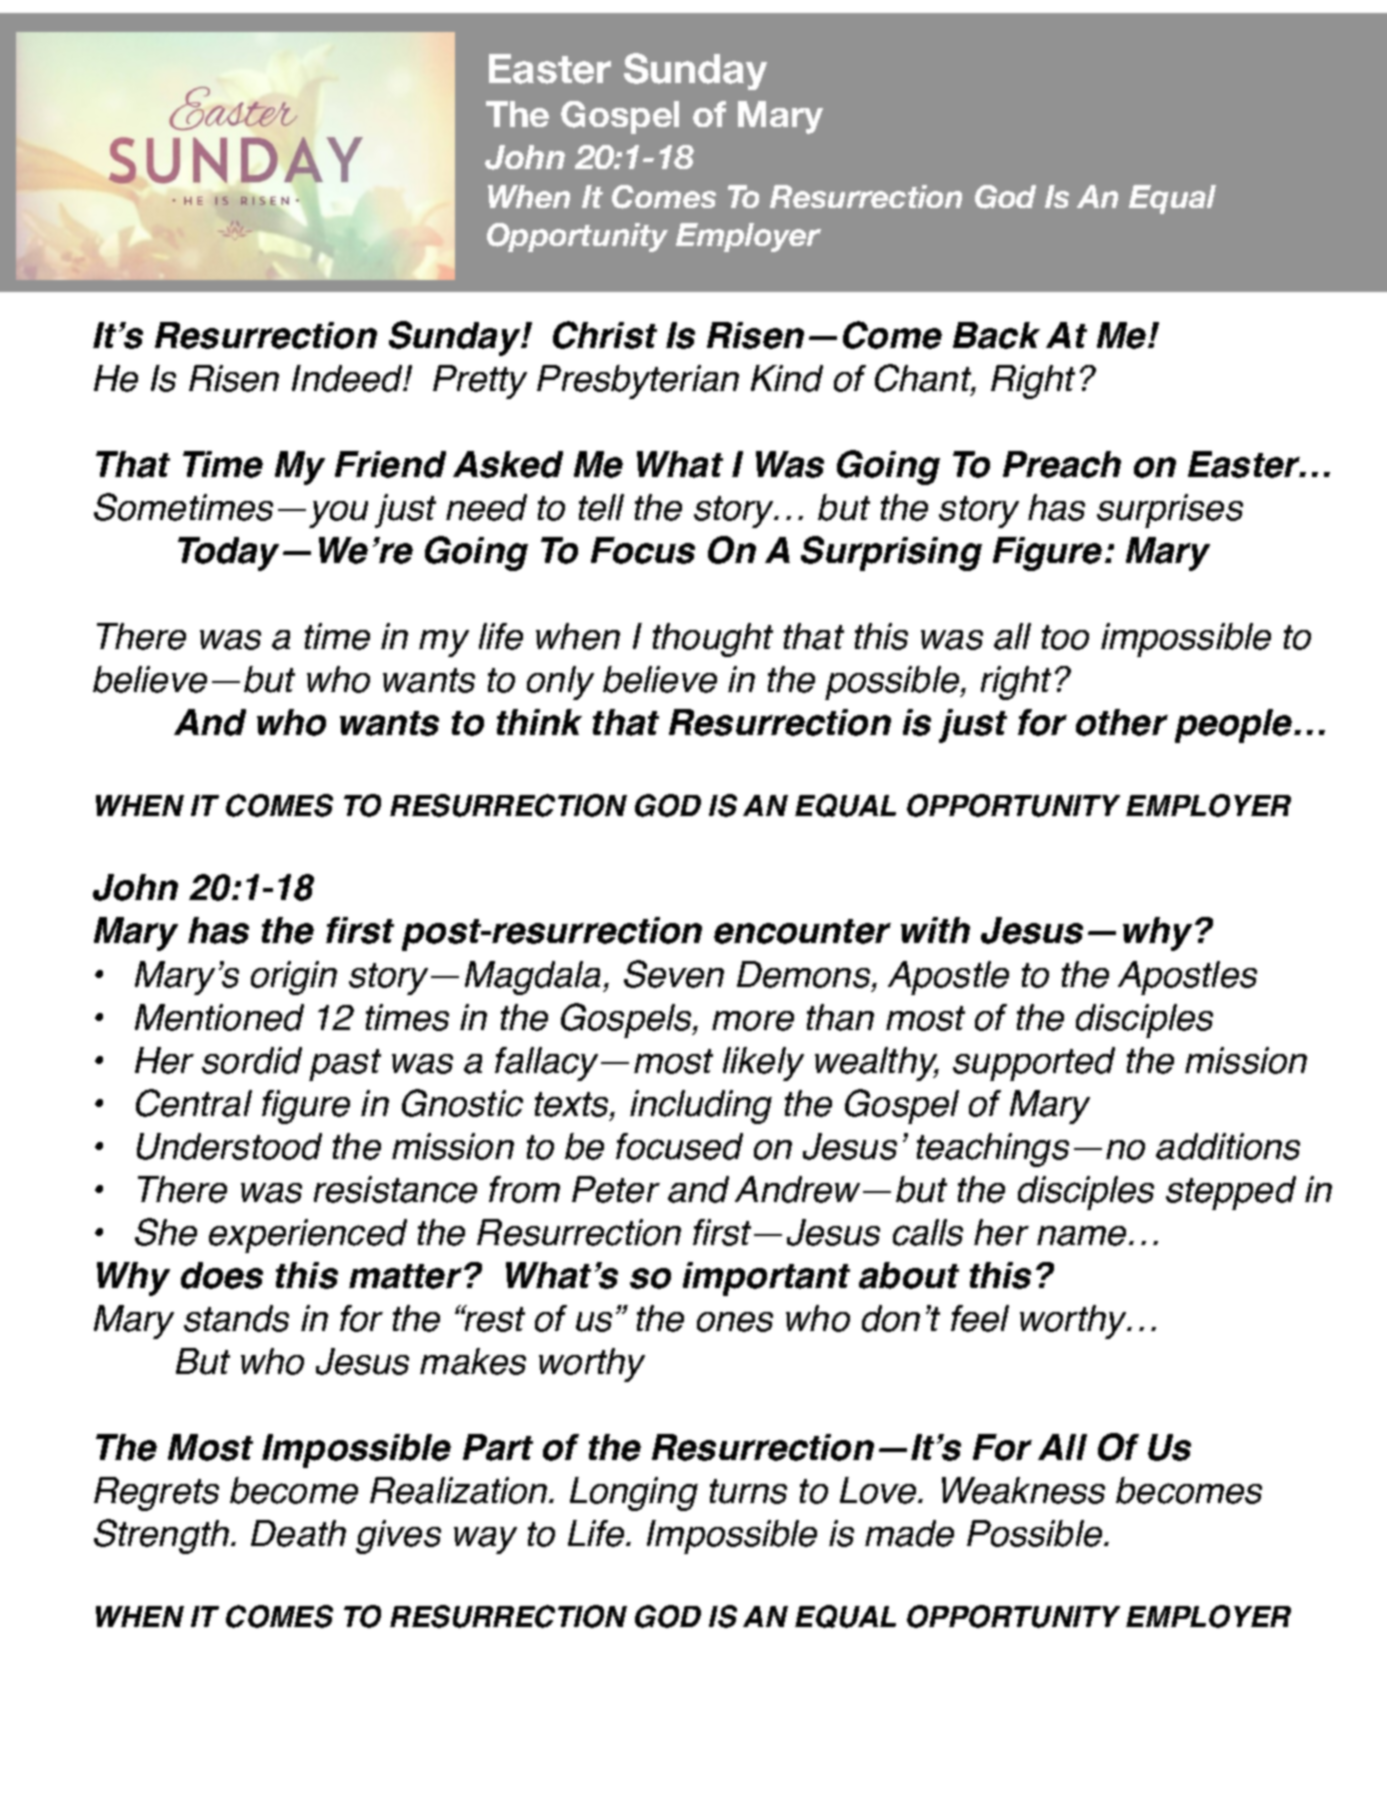  What do you see at coordinates (1122, 722) in the document?
I see `other` at bounding box center [1122, 722].
